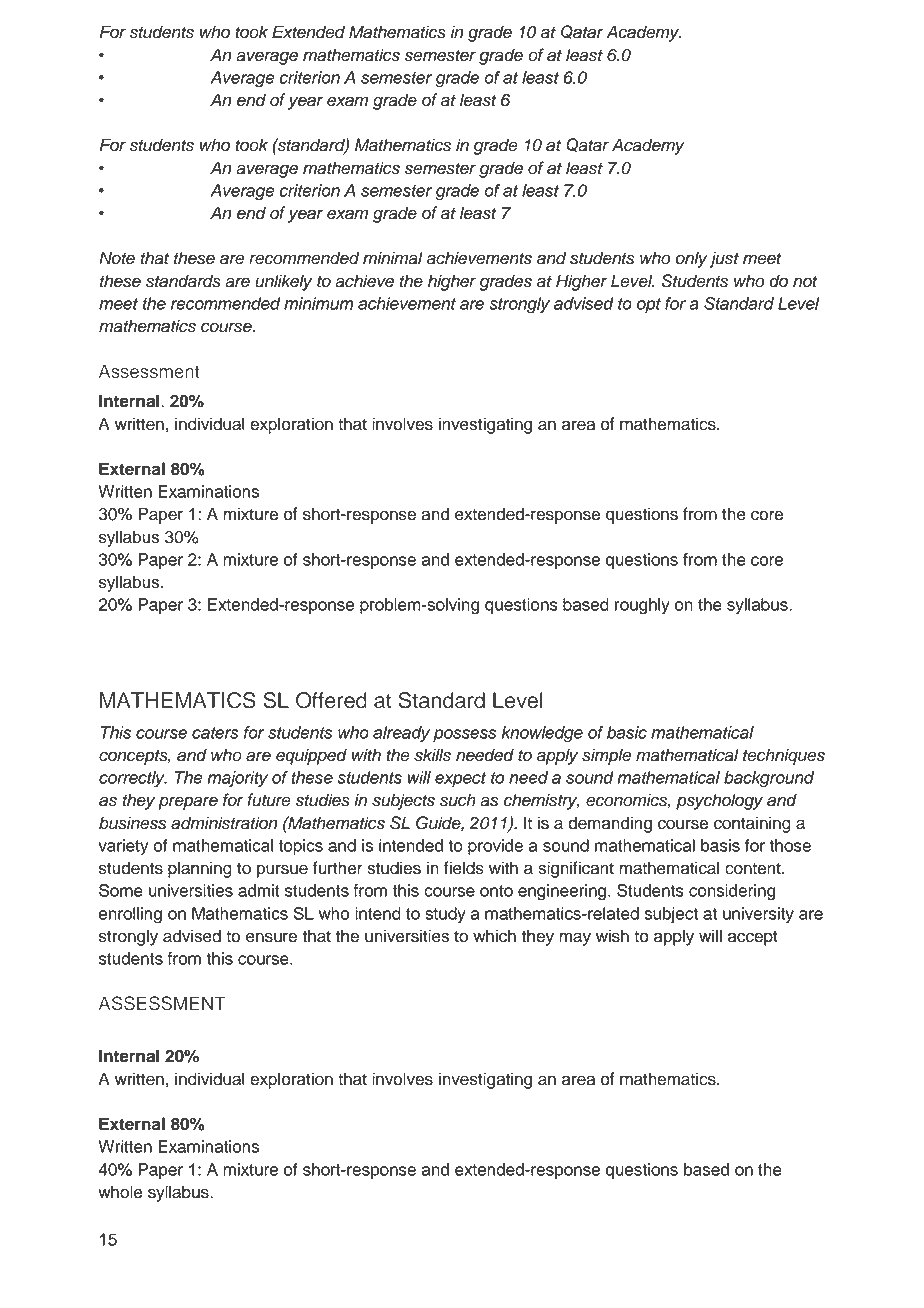 The image size is (924, 1308). I want to click on accept, so click(753, 938).
